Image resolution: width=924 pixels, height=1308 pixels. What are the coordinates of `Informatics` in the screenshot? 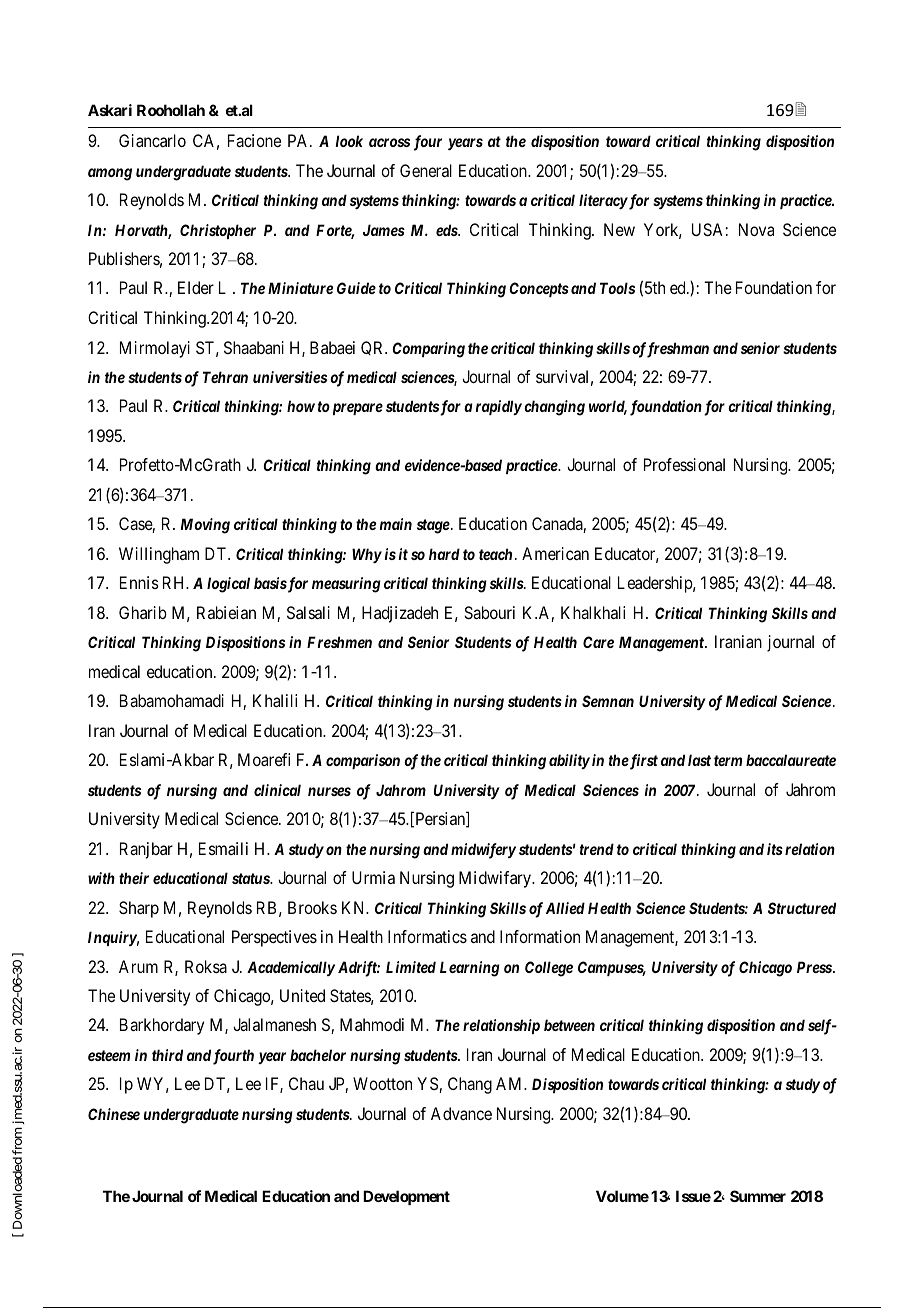 It's located at (427, 936).
